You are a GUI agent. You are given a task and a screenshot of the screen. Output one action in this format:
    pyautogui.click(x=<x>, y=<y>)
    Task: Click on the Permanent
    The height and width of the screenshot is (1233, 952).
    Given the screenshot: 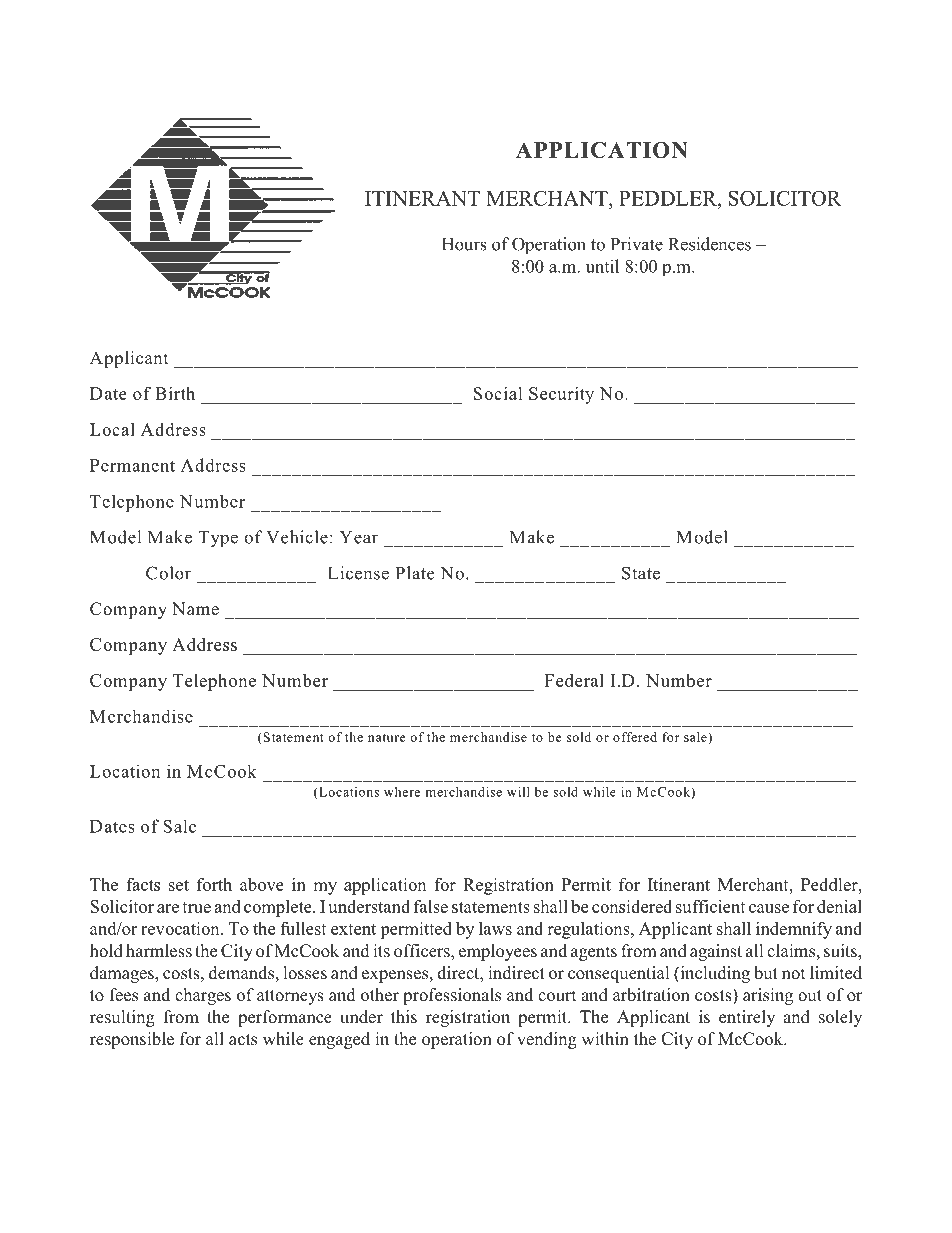 What is the action you would take?
    pyautogui.click(x=132, y=465)
